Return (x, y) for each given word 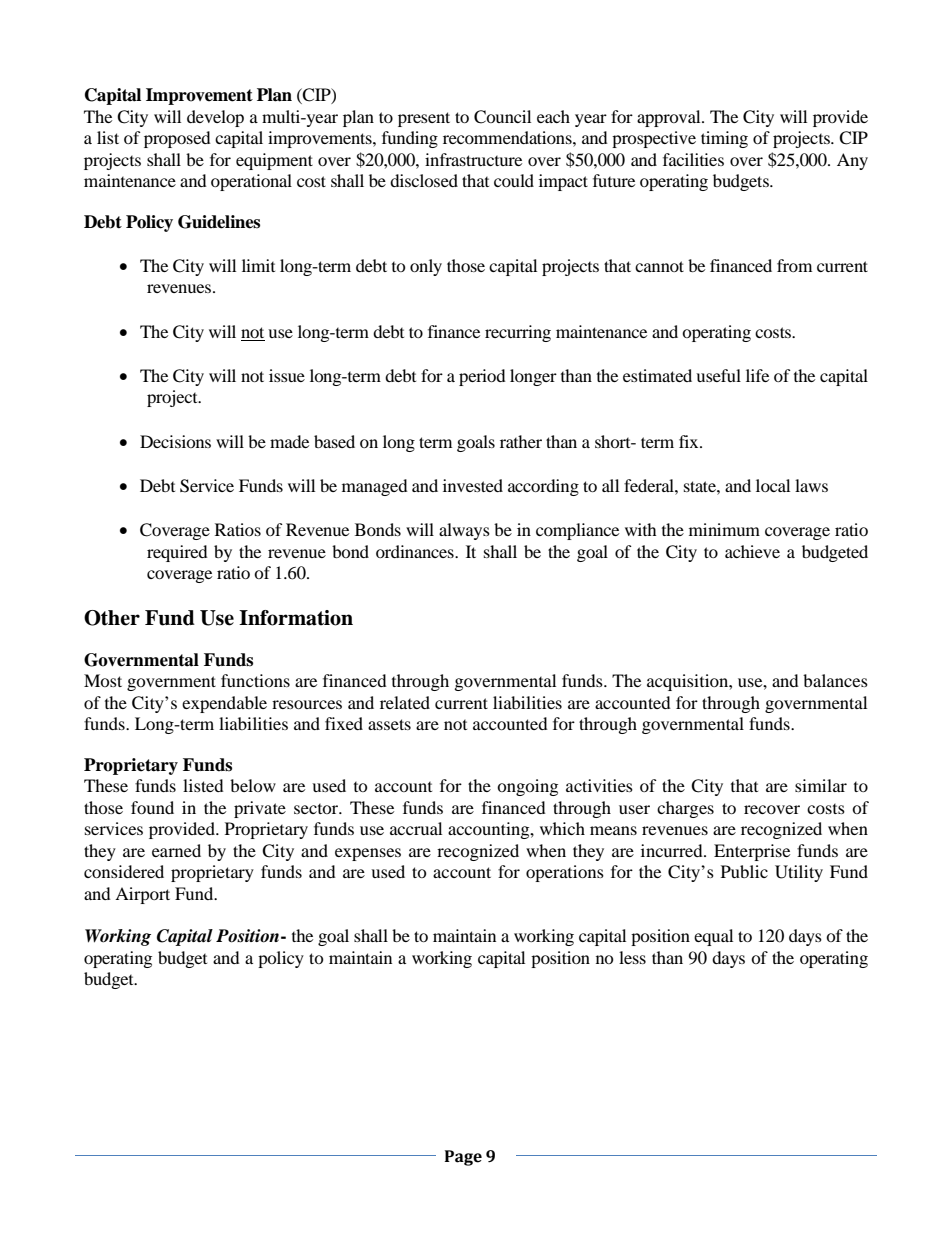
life (757, 375)
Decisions (175, 441)
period (482, 377)
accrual (416, 828)
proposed (177, 139)
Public (744, 871)
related (405, 702)
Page (463, 1158)
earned (176, 850)
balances (835, 680)
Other (112, 618)
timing (724, 139)
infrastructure (473, 159)
